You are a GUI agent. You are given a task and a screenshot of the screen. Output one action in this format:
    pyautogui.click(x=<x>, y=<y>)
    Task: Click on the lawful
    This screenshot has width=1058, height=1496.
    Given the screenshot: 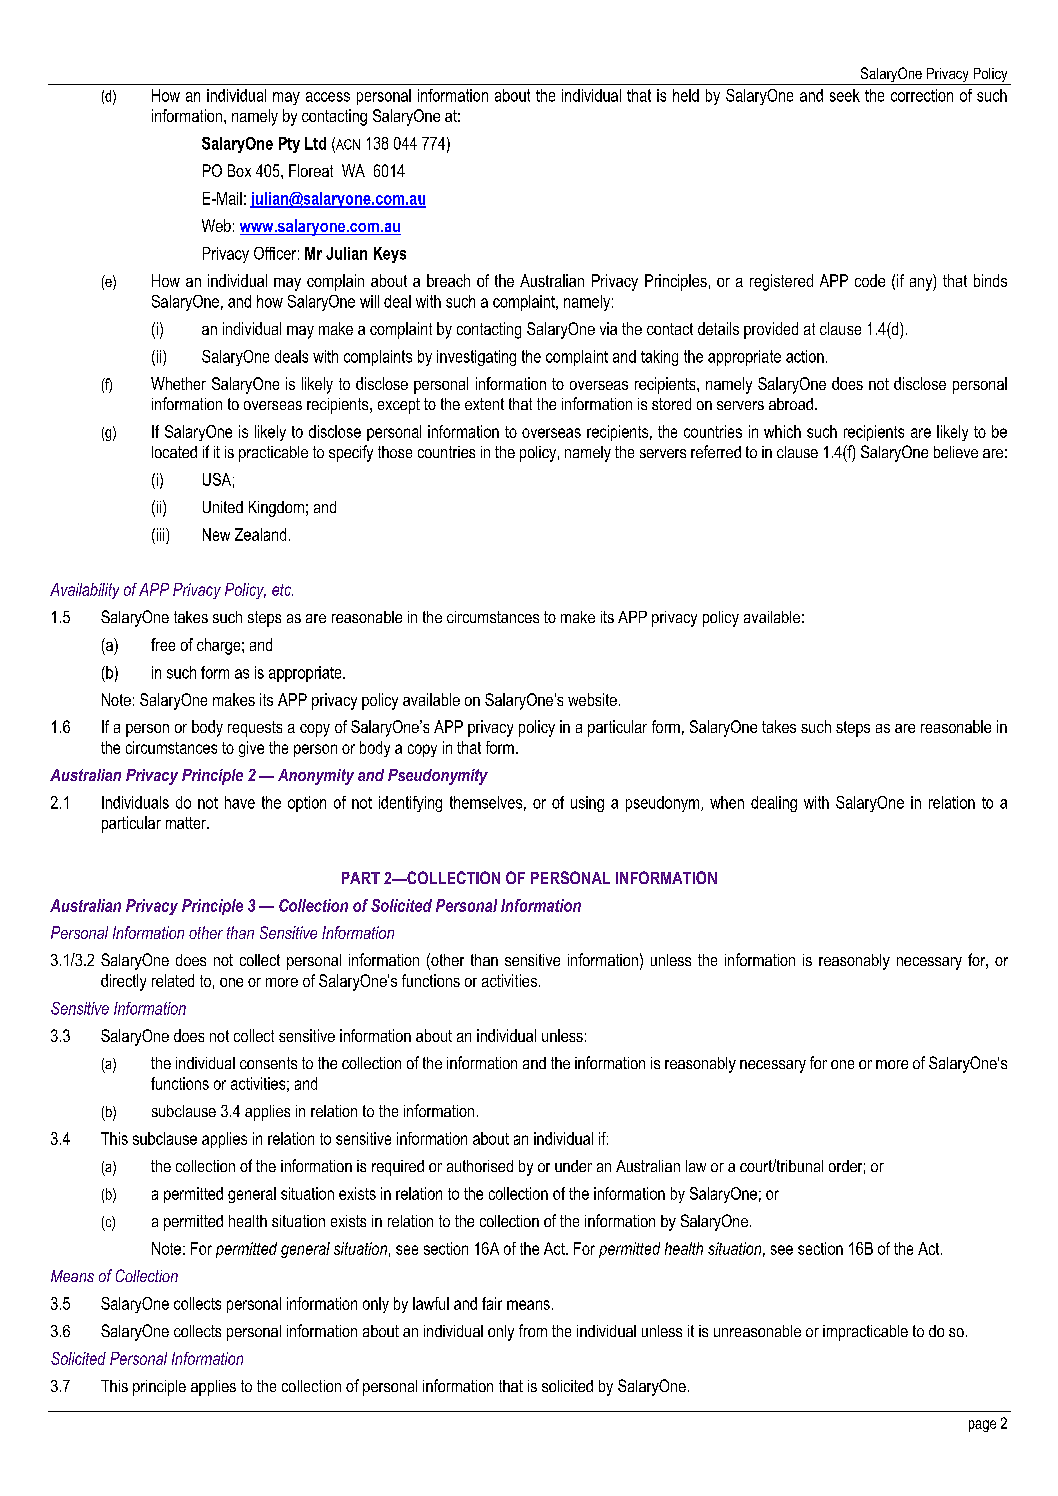 What is the action you would take?
    pyautogui.click(x=431, y=1303)
